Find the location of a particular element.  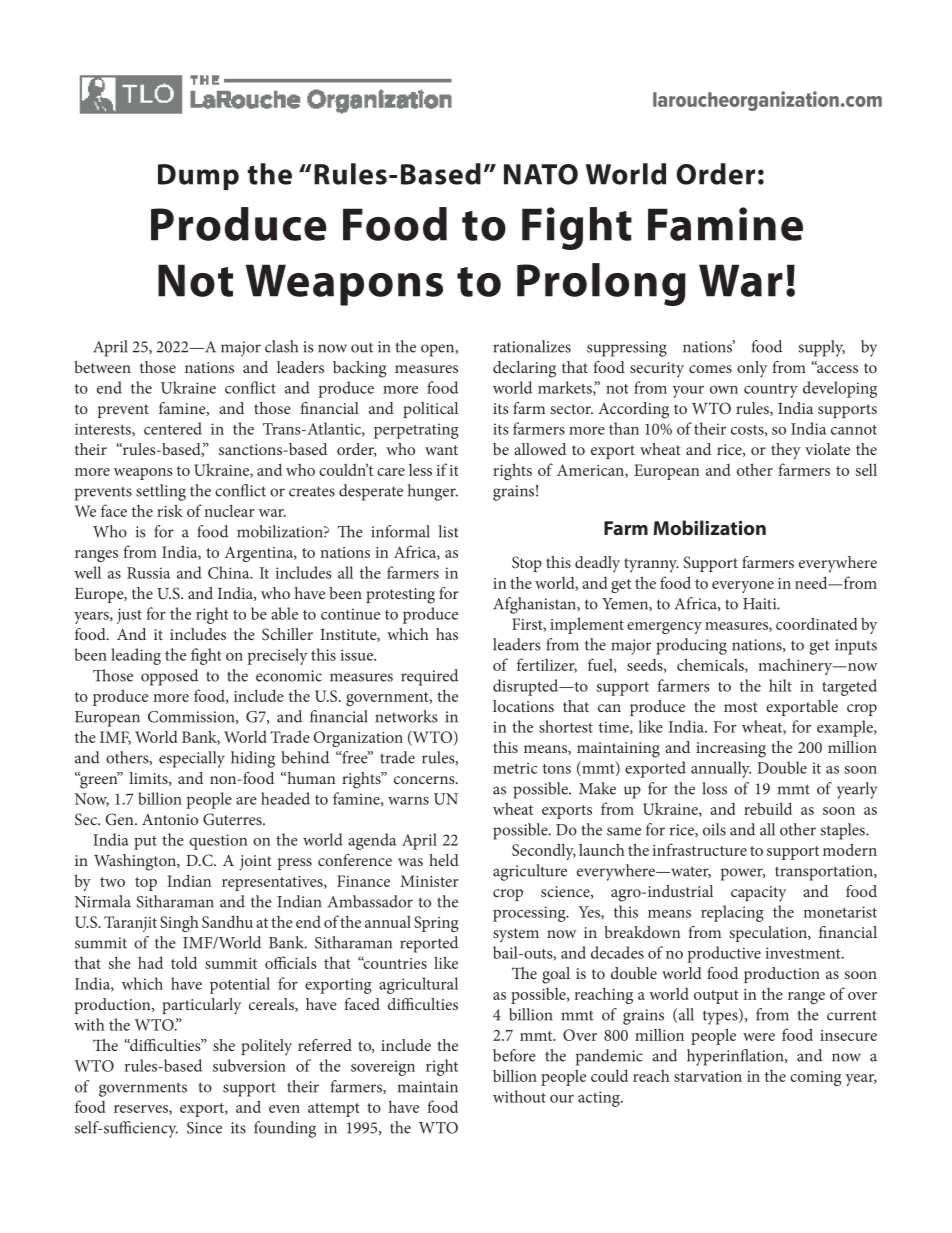

before is located at coordinates (514, 1055).
